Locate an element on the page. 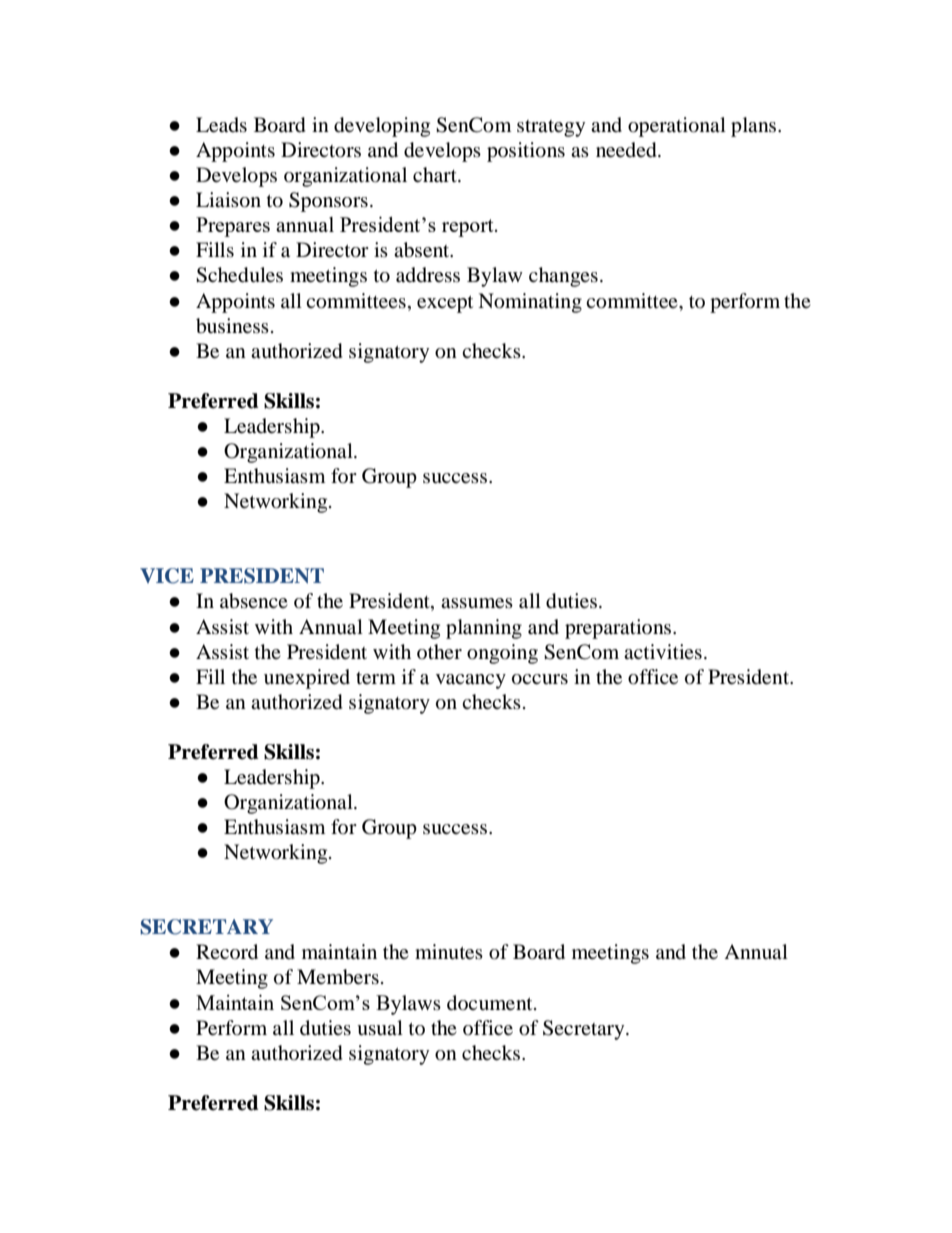 This page has width=952, height=1233. assumes is located at coordinates (477, 603).
